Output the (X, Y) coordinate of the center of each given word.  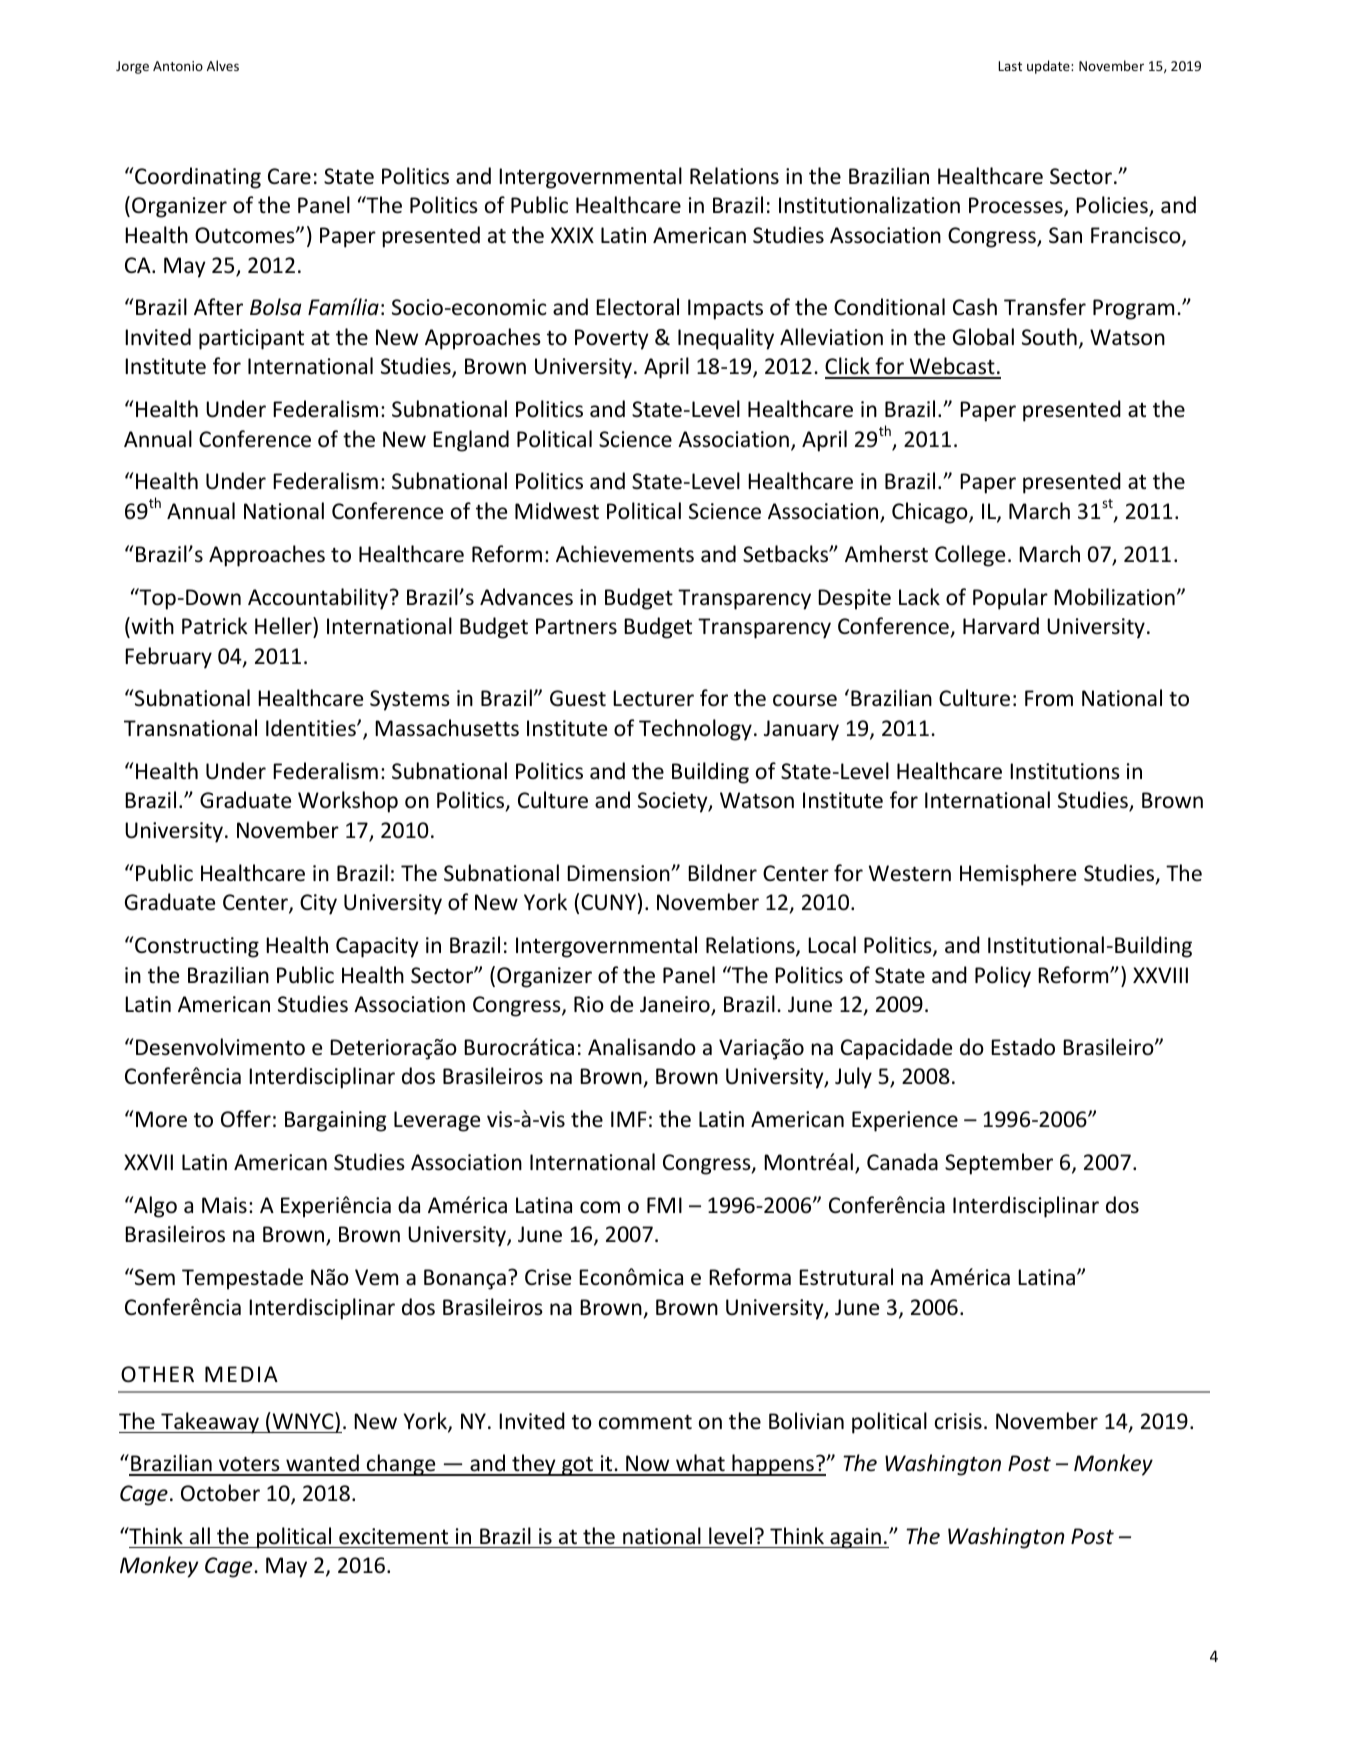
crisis (958, 1421)
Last (1010, 66)
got (577, 1466)
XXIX (572, 235)
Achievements (625, 554)
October (220, 1493)
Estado (1023, 1047)
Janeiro (676, 1005)
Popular (1010, 599)
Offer (246, 1119)
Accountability (318, 599)
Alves (223, 65)
